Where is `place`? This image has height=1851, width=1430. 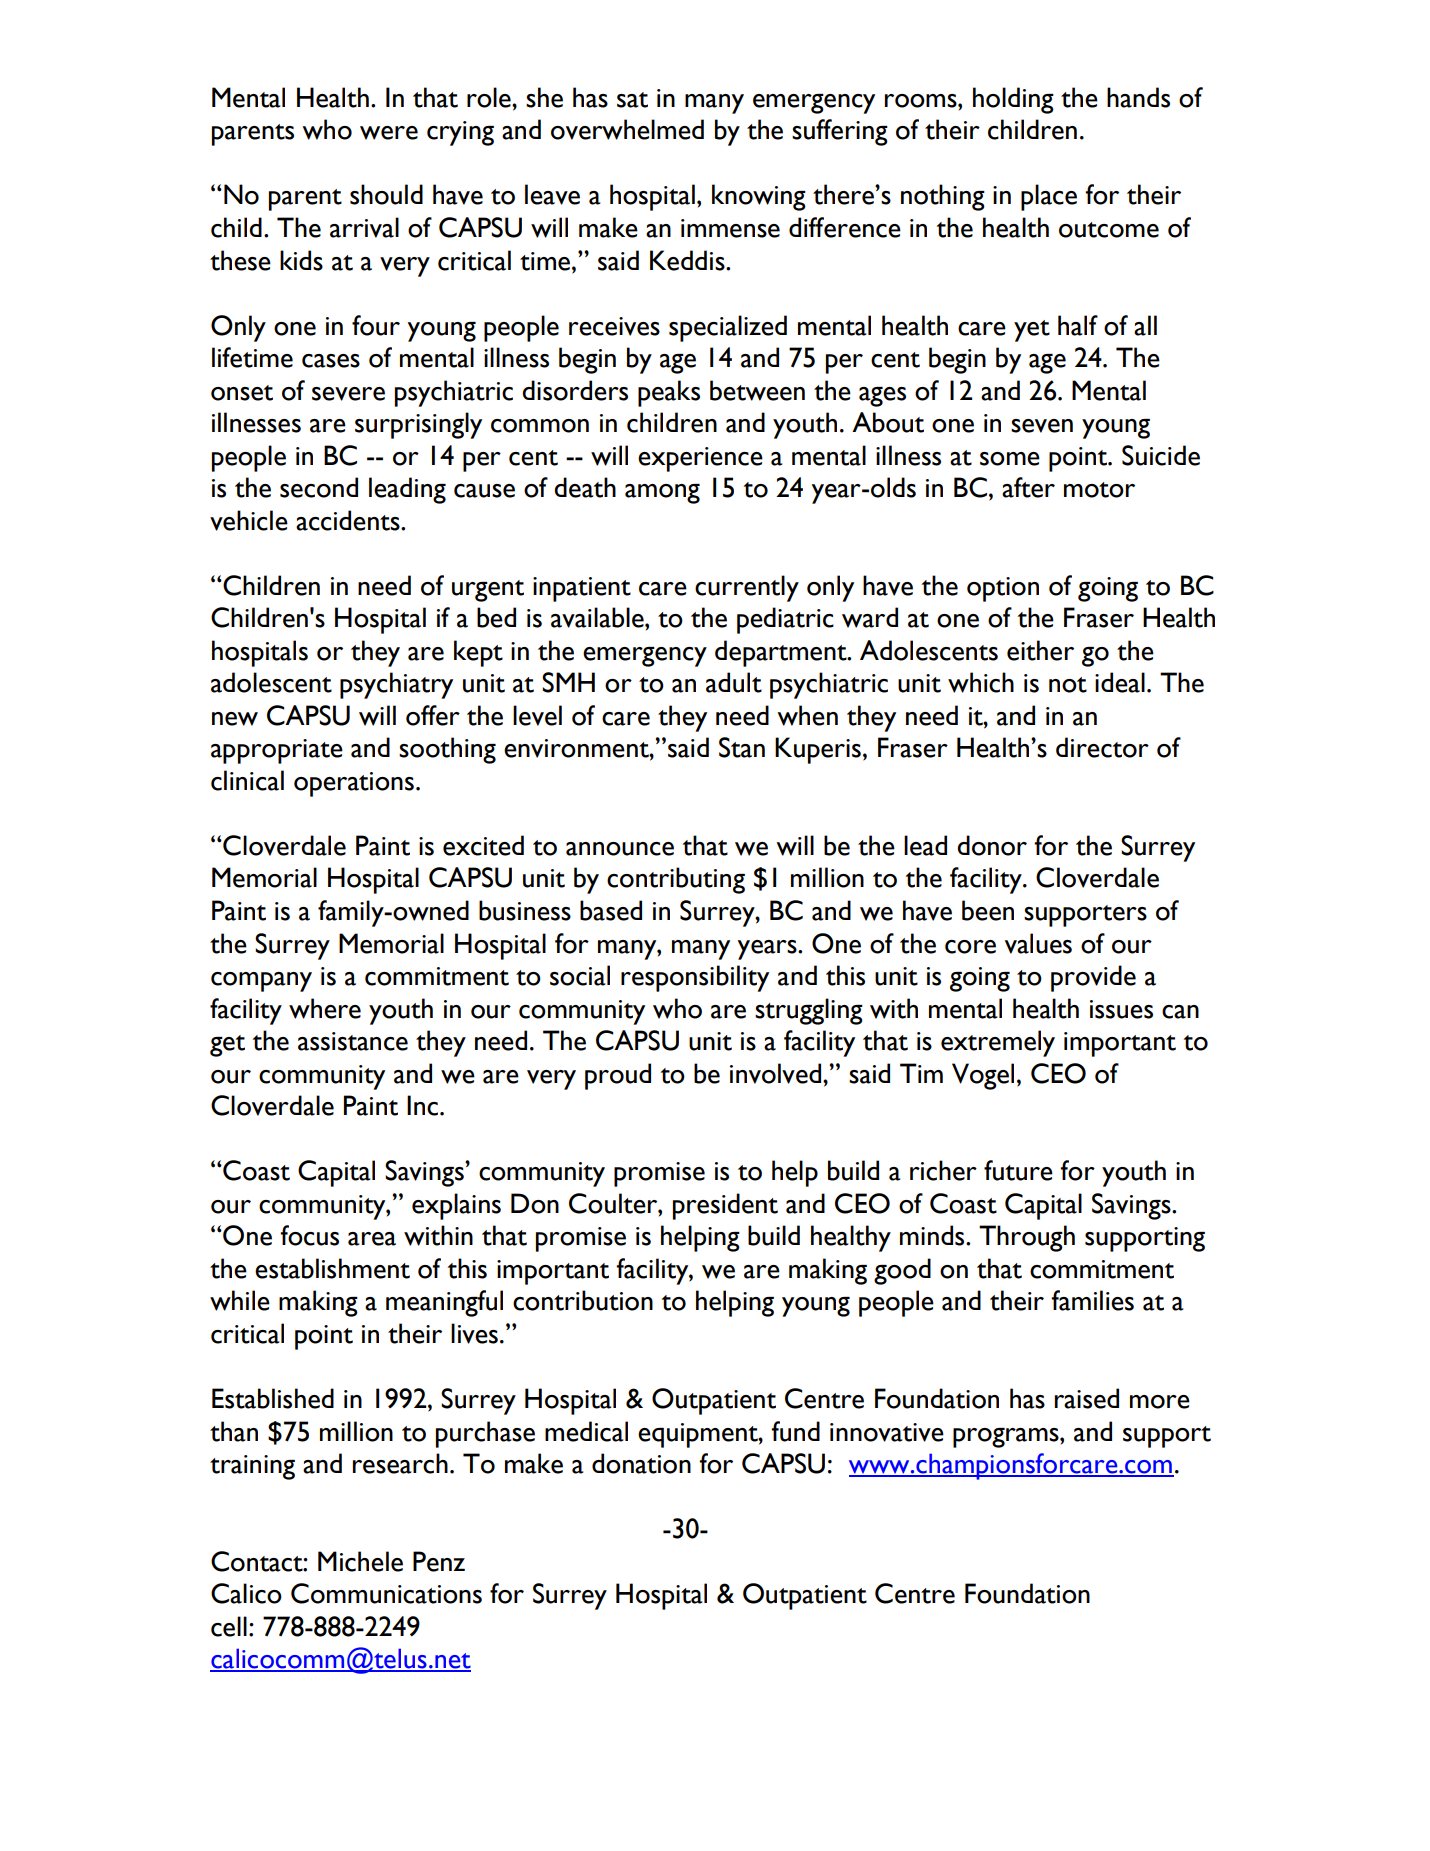 place is located at coordinates (1049, 197).
